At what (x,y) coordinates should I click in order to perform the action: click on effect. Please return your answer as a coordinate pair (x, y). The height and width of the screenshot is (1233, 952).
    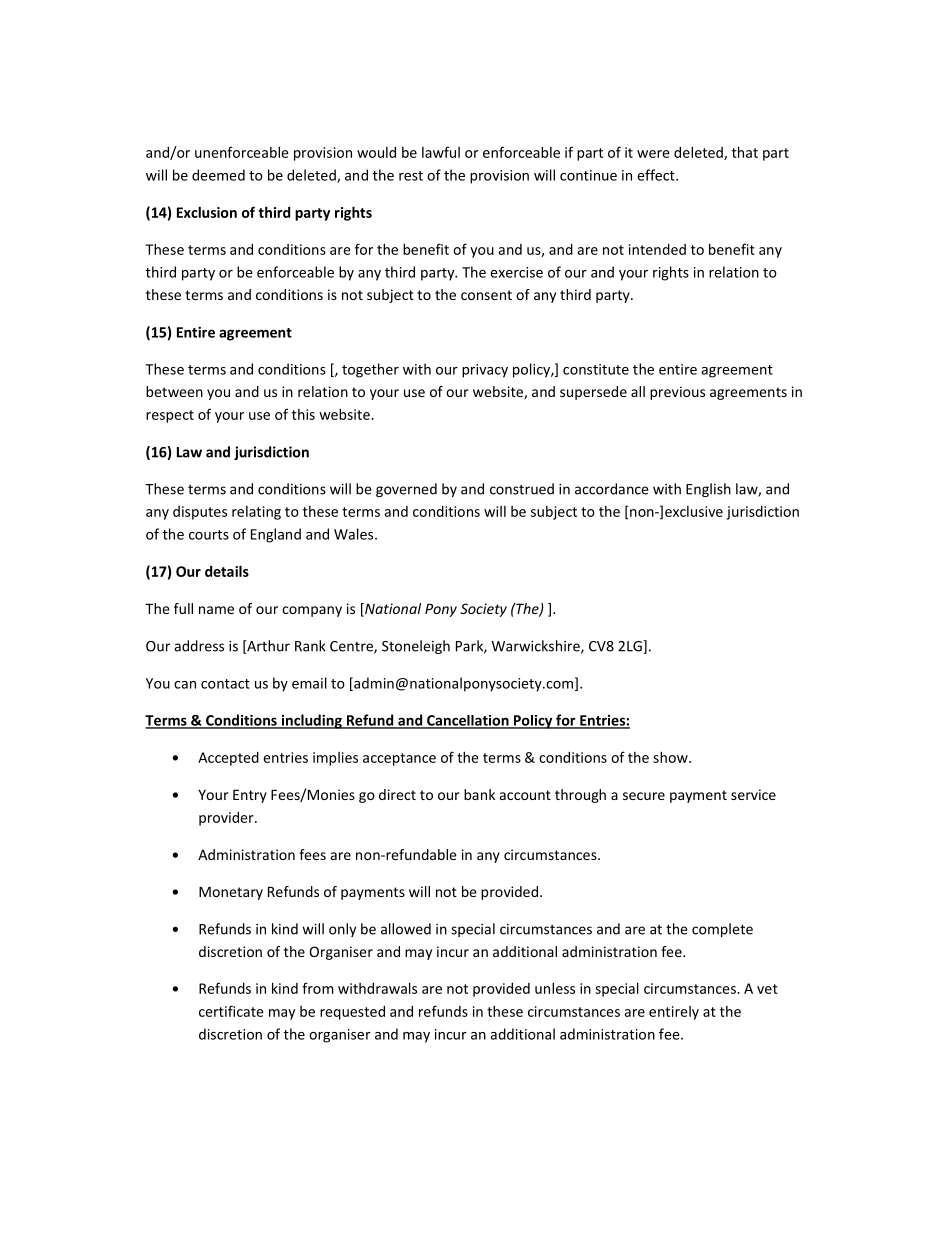
    Looking at the image, I should click on (657, 175).
